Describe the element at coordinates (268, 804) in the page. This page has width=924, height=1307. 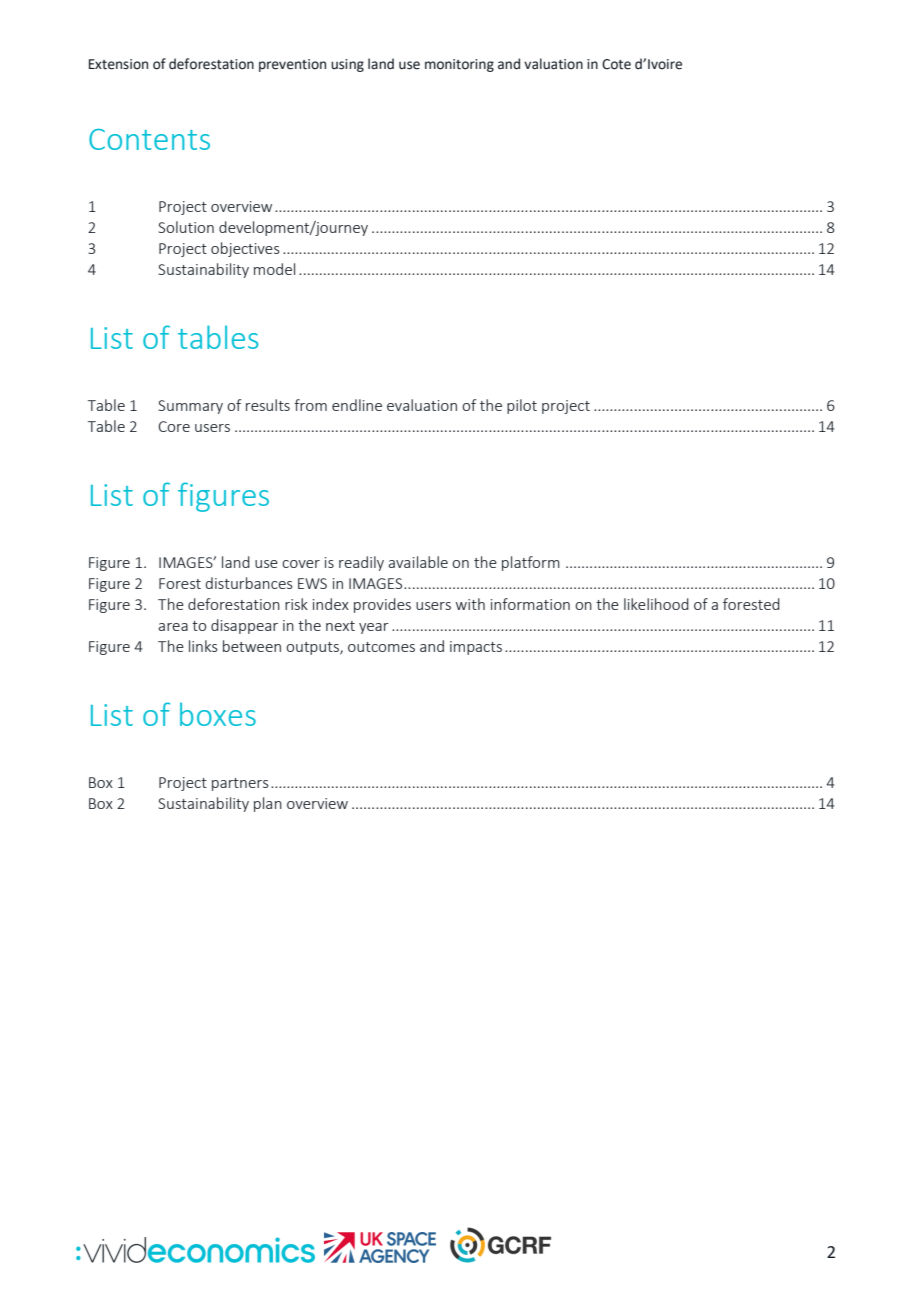
I see `plan` at that location.
